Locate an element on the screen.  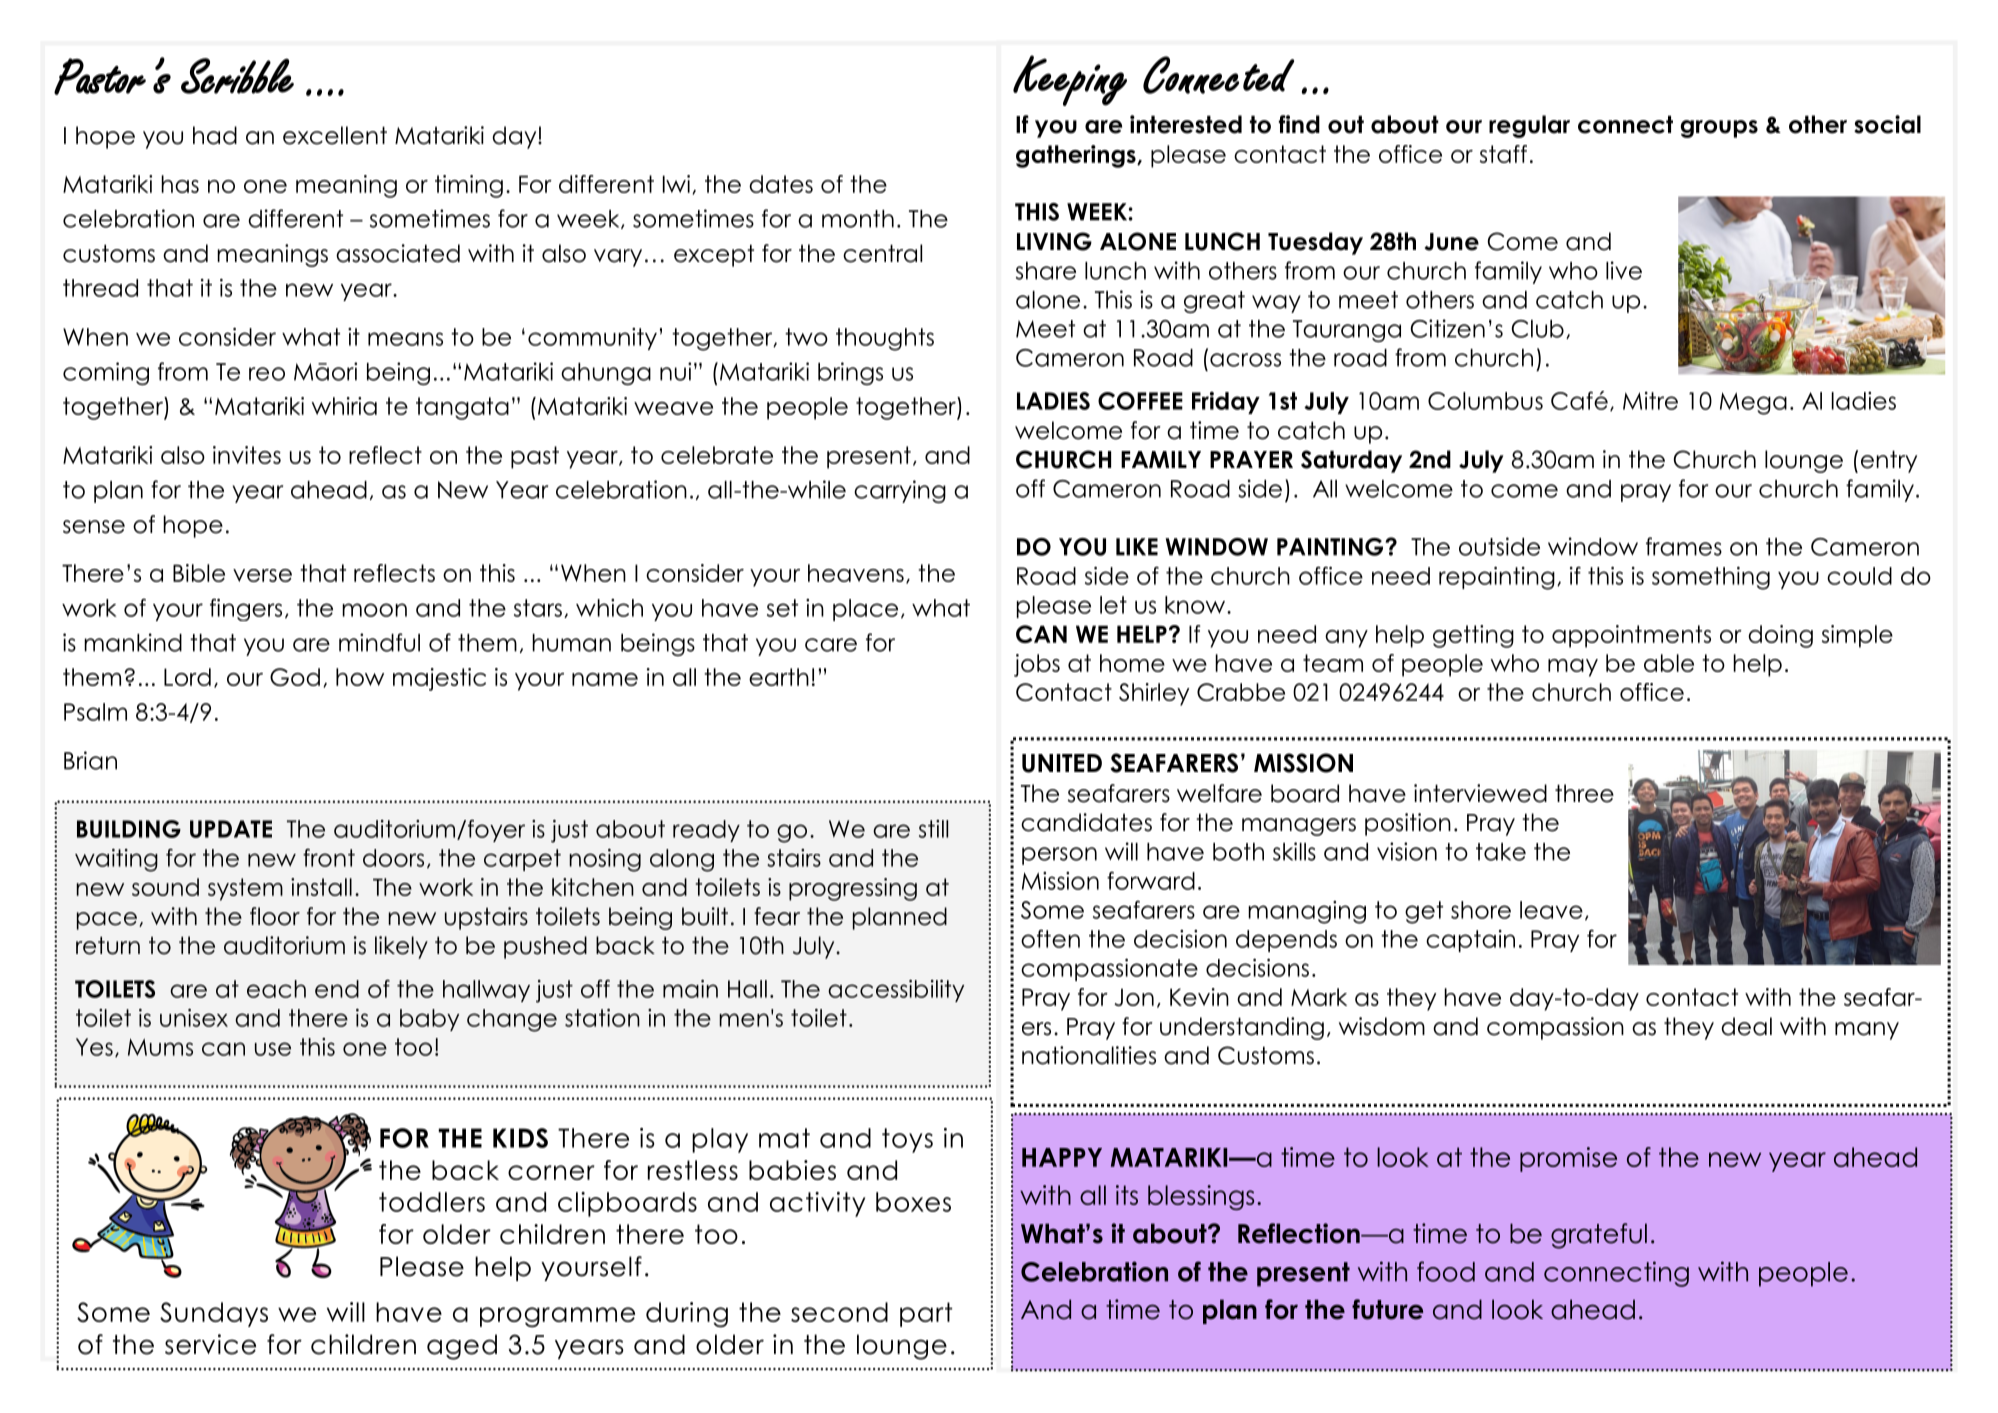
God is located at coordinates (295, 677).
